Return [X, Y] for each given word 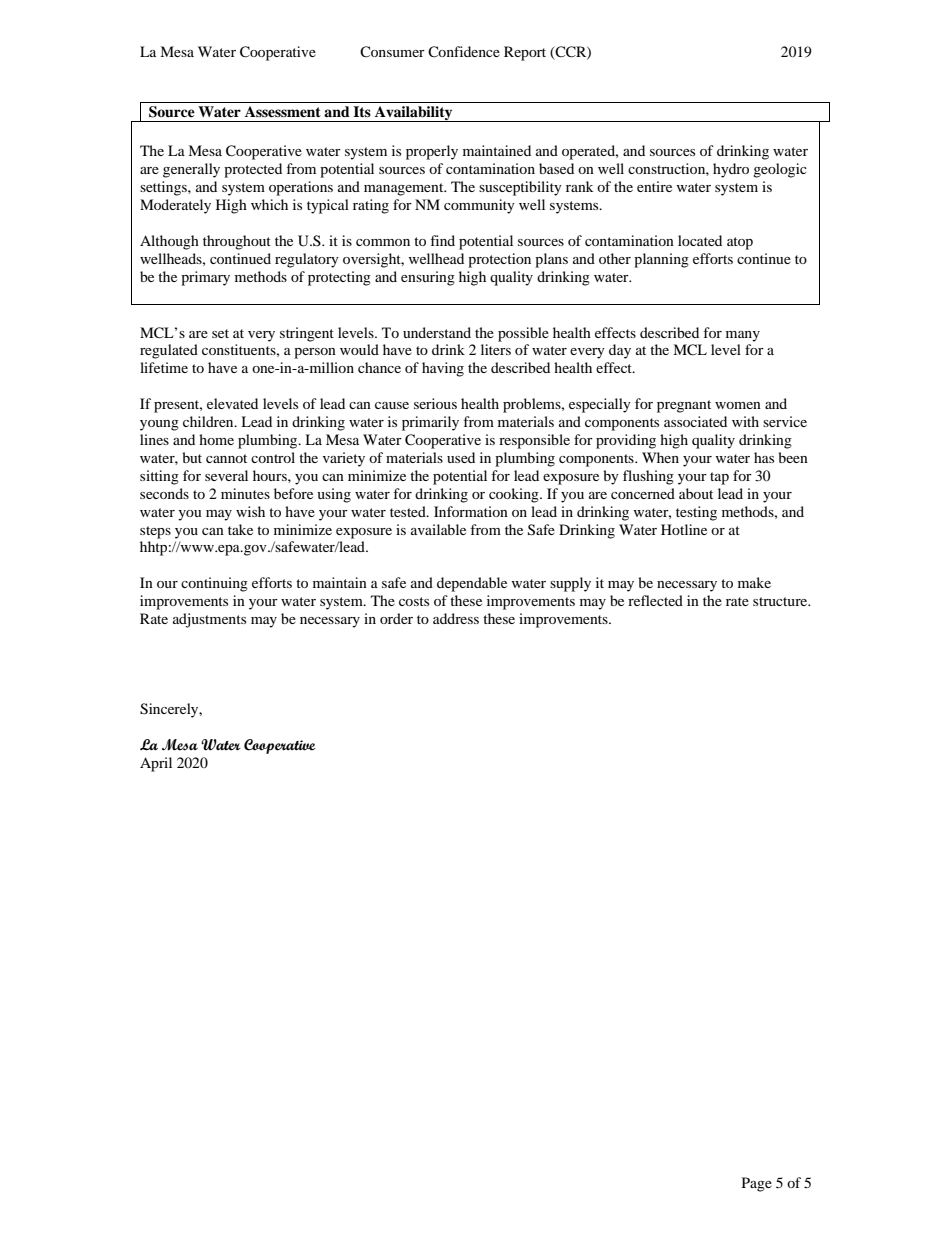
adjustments [209, 620]
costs [414, 601]
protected [253, 170]
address [456, 618]
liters [496, 349]
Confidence [464, 52]
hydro [731, 170]
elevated [232, 403]
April [156, 764]
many [743, 336]
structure [781, 601]
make [754, 582]
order [396, 618]
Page [757, 1184]
